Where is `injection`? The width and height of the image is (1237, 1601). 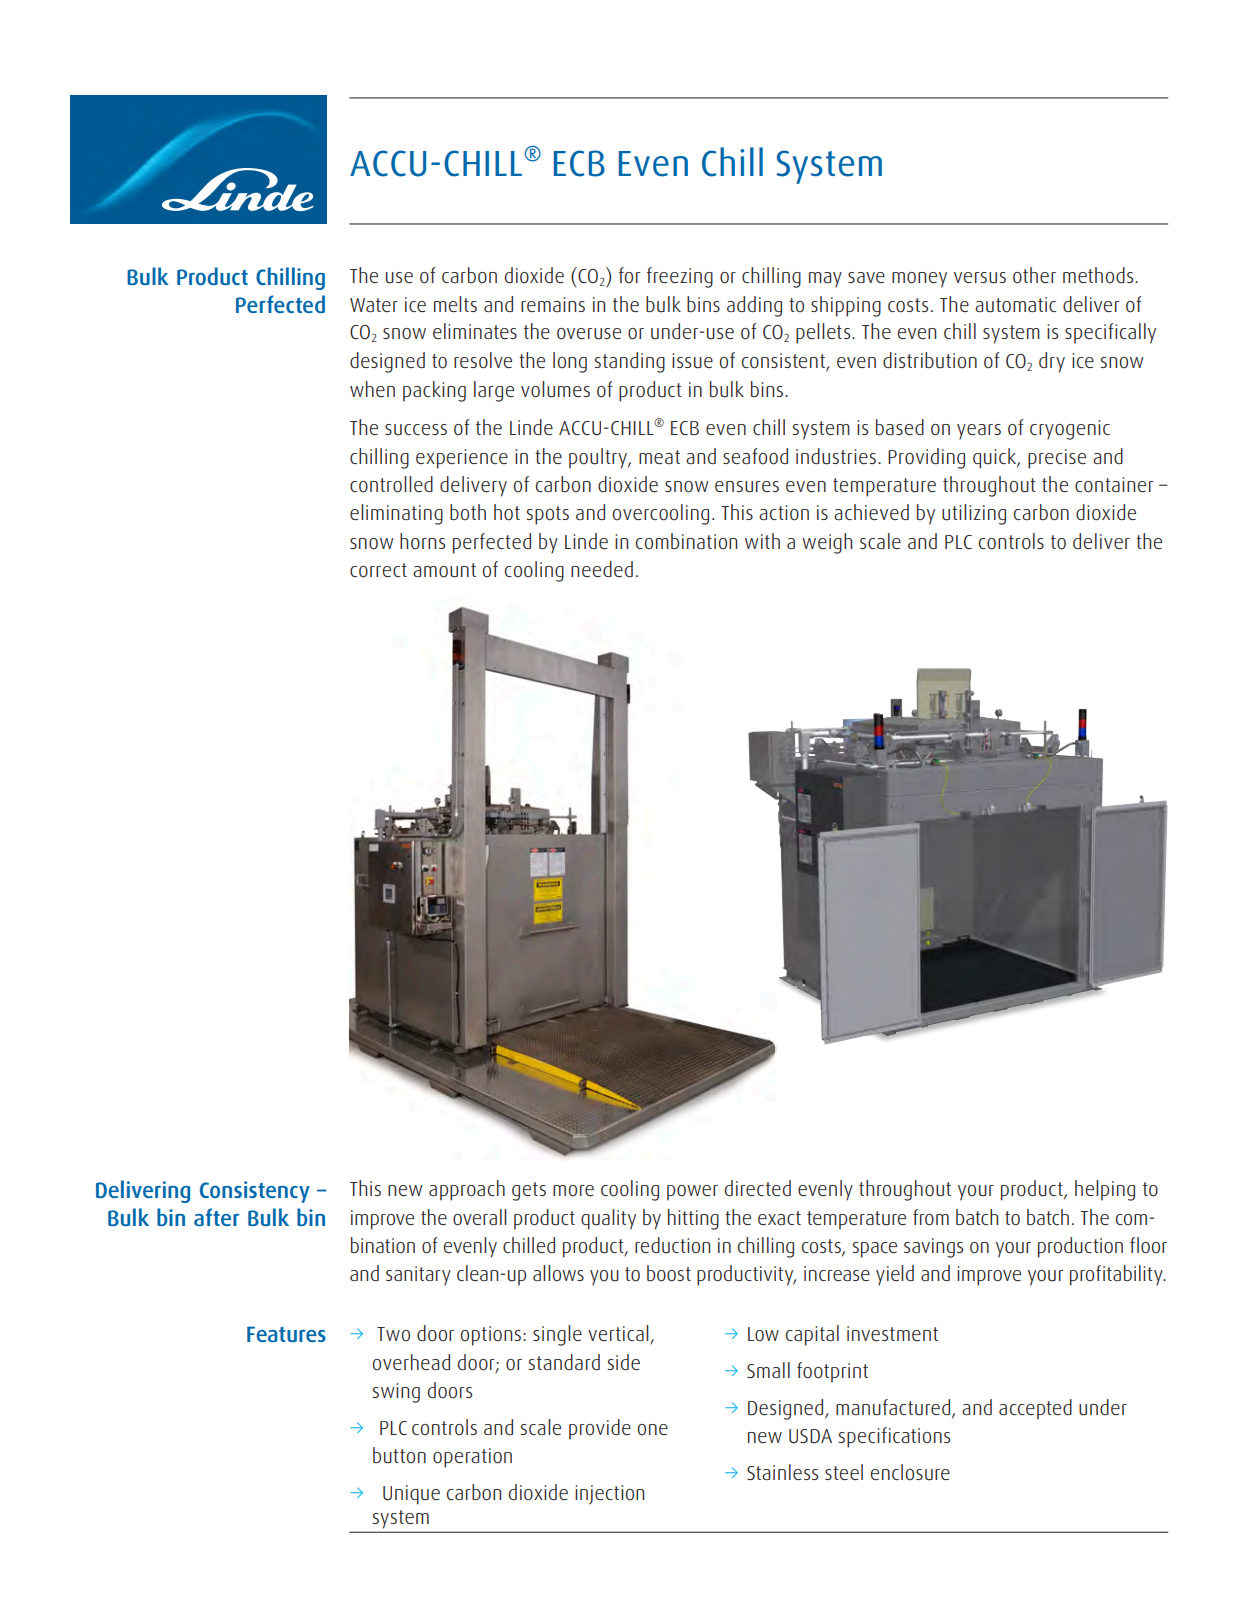 injection is located at coordinates (609, 1495).
